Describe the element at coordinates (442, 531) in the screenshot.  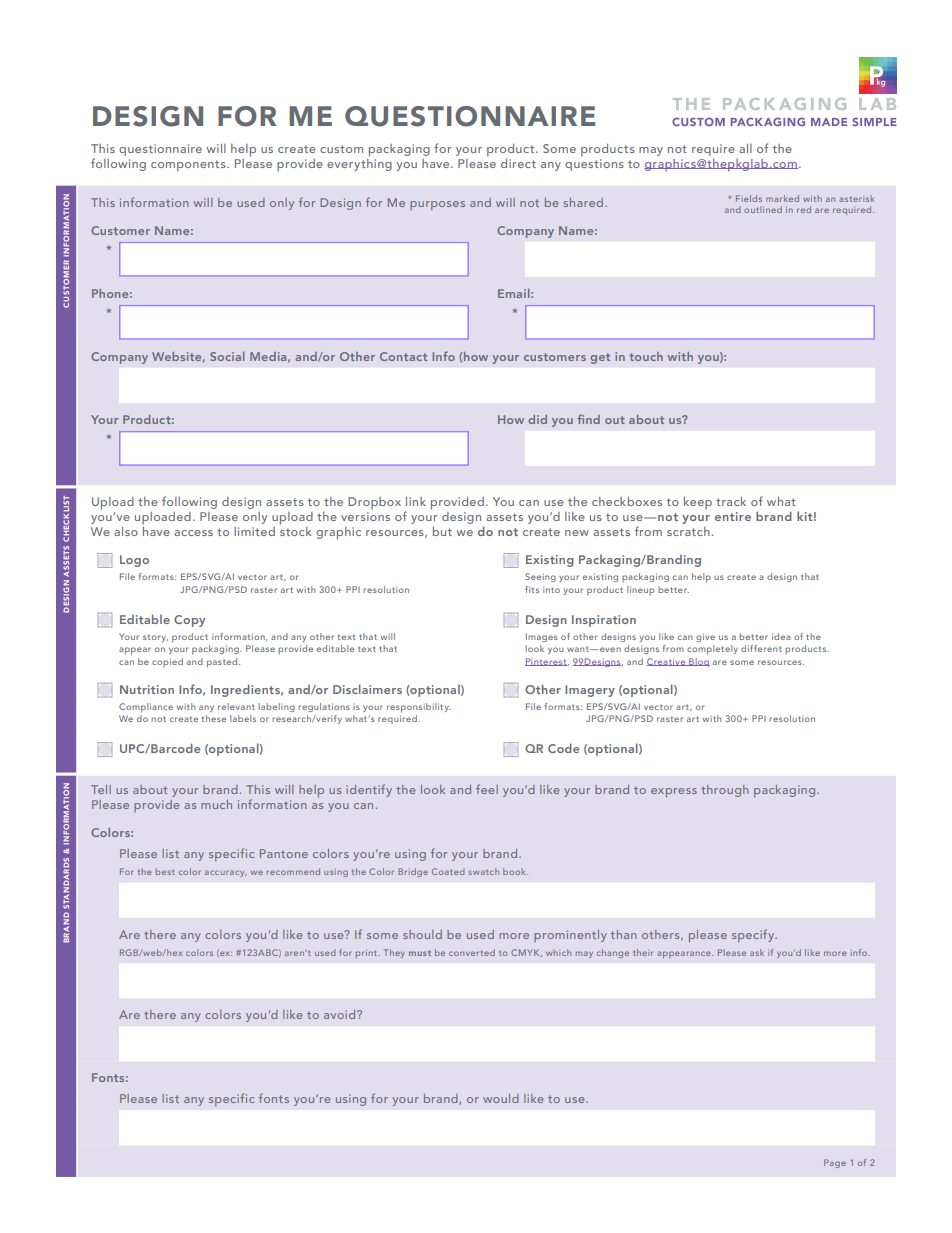
I see `but` at that location.
